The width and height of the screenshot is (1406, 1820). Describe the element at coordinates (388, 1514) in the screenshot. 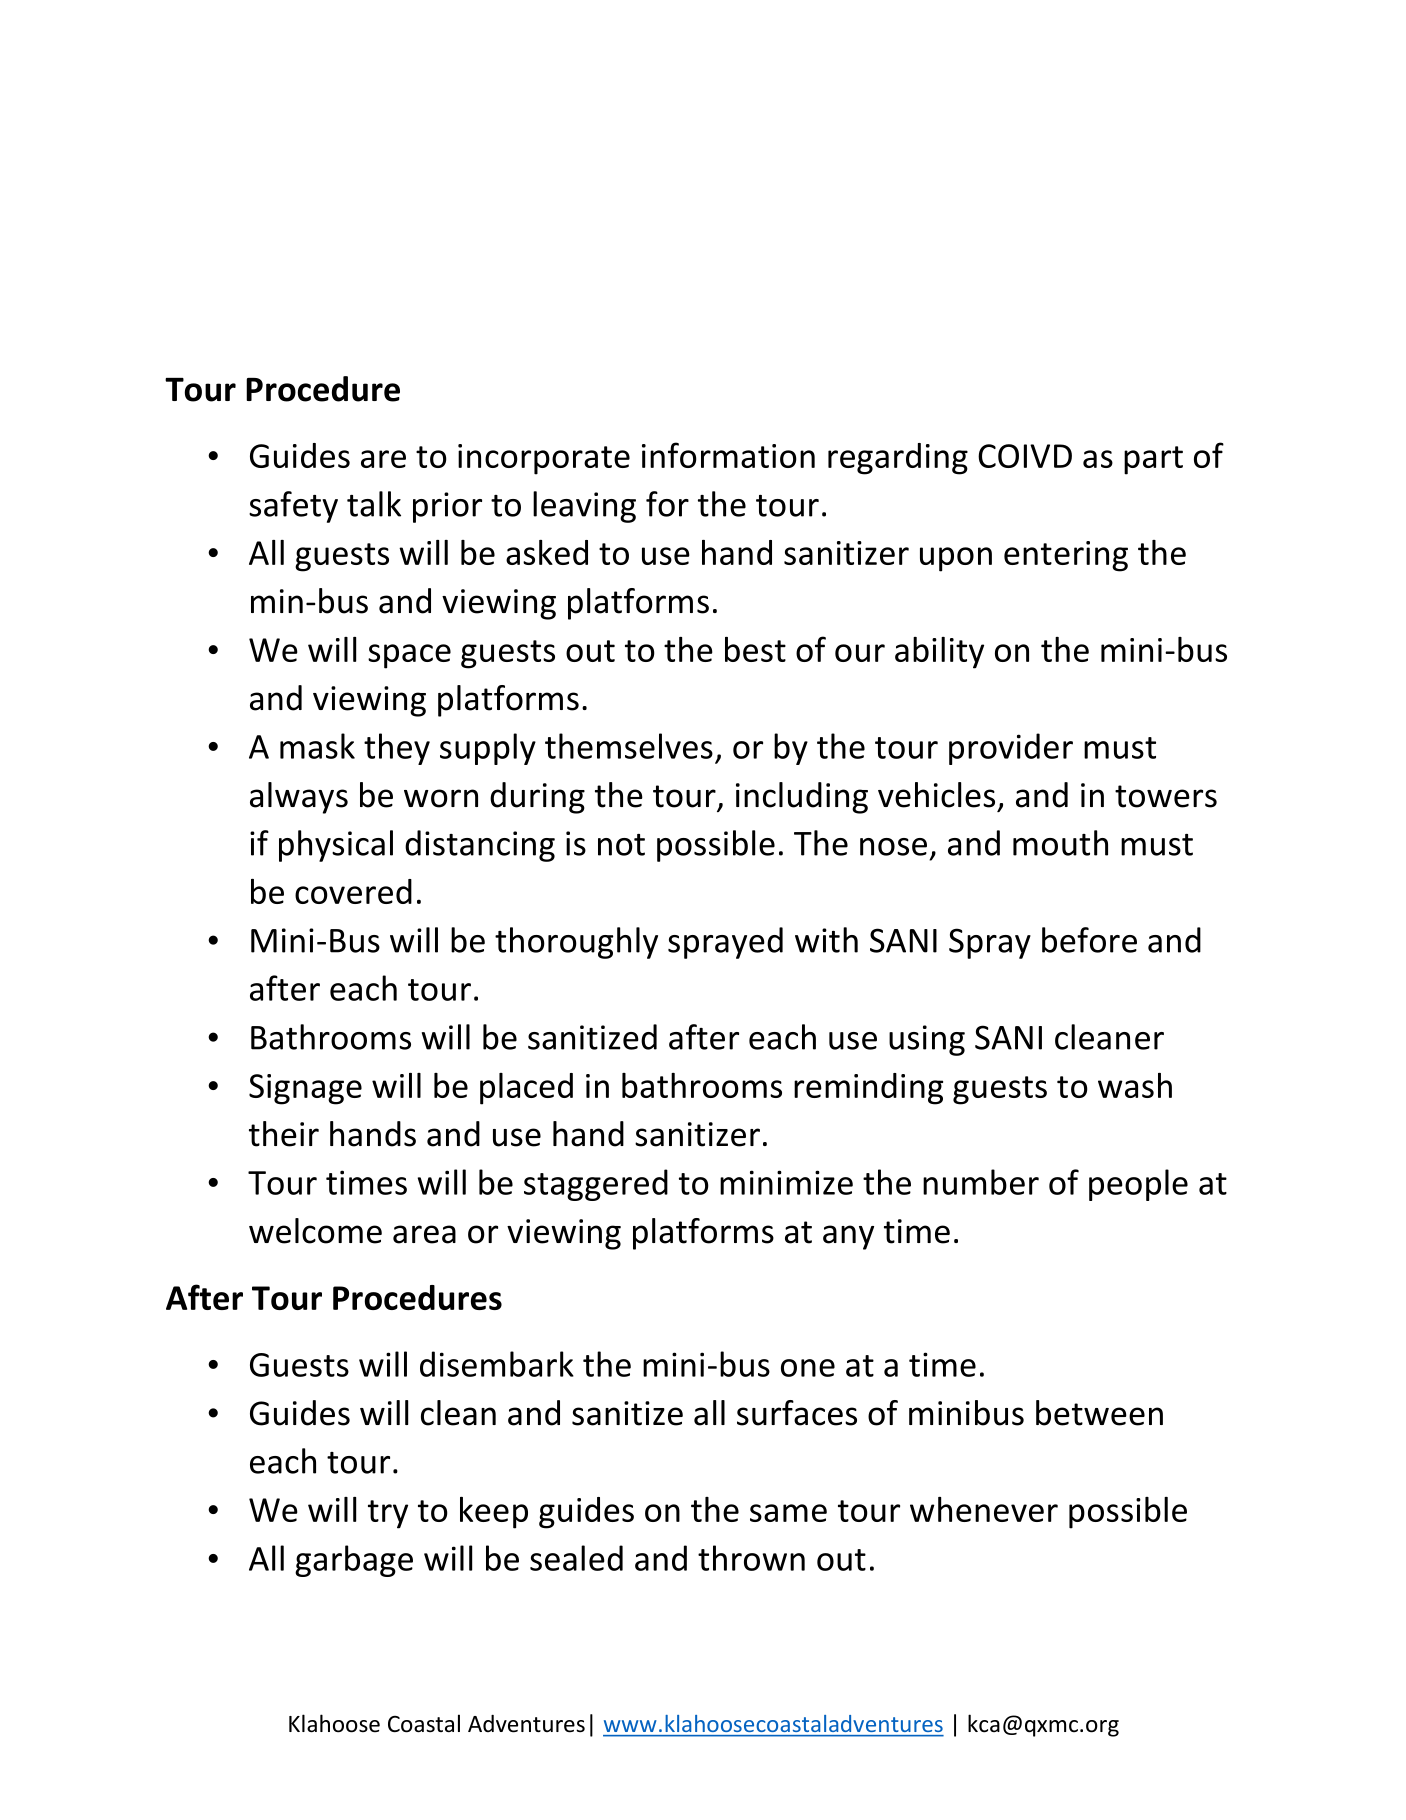

I see `try` at that location.
